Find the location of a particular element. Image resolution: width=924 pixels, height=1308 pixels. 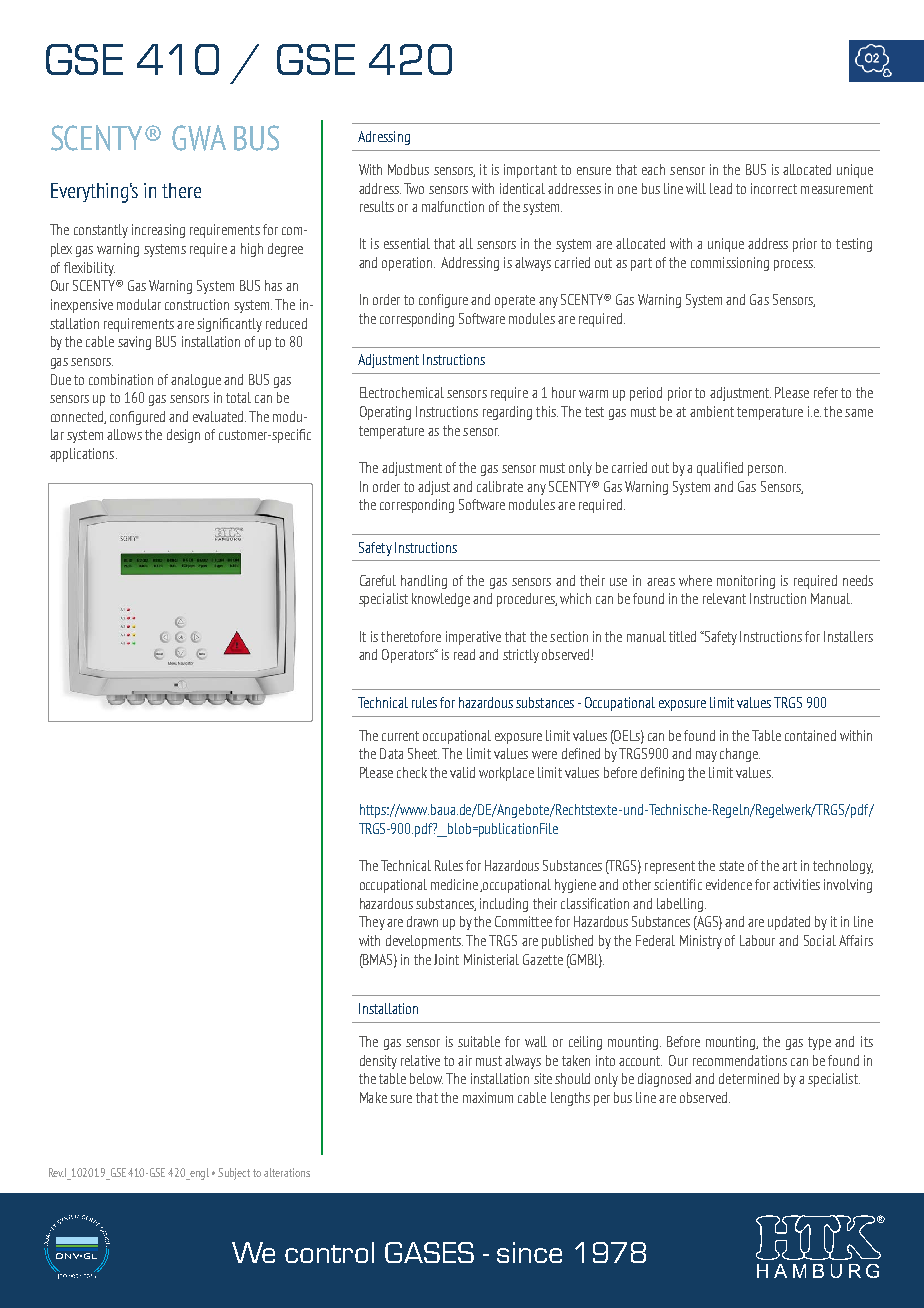

They is located at coordinates (372, 923).
